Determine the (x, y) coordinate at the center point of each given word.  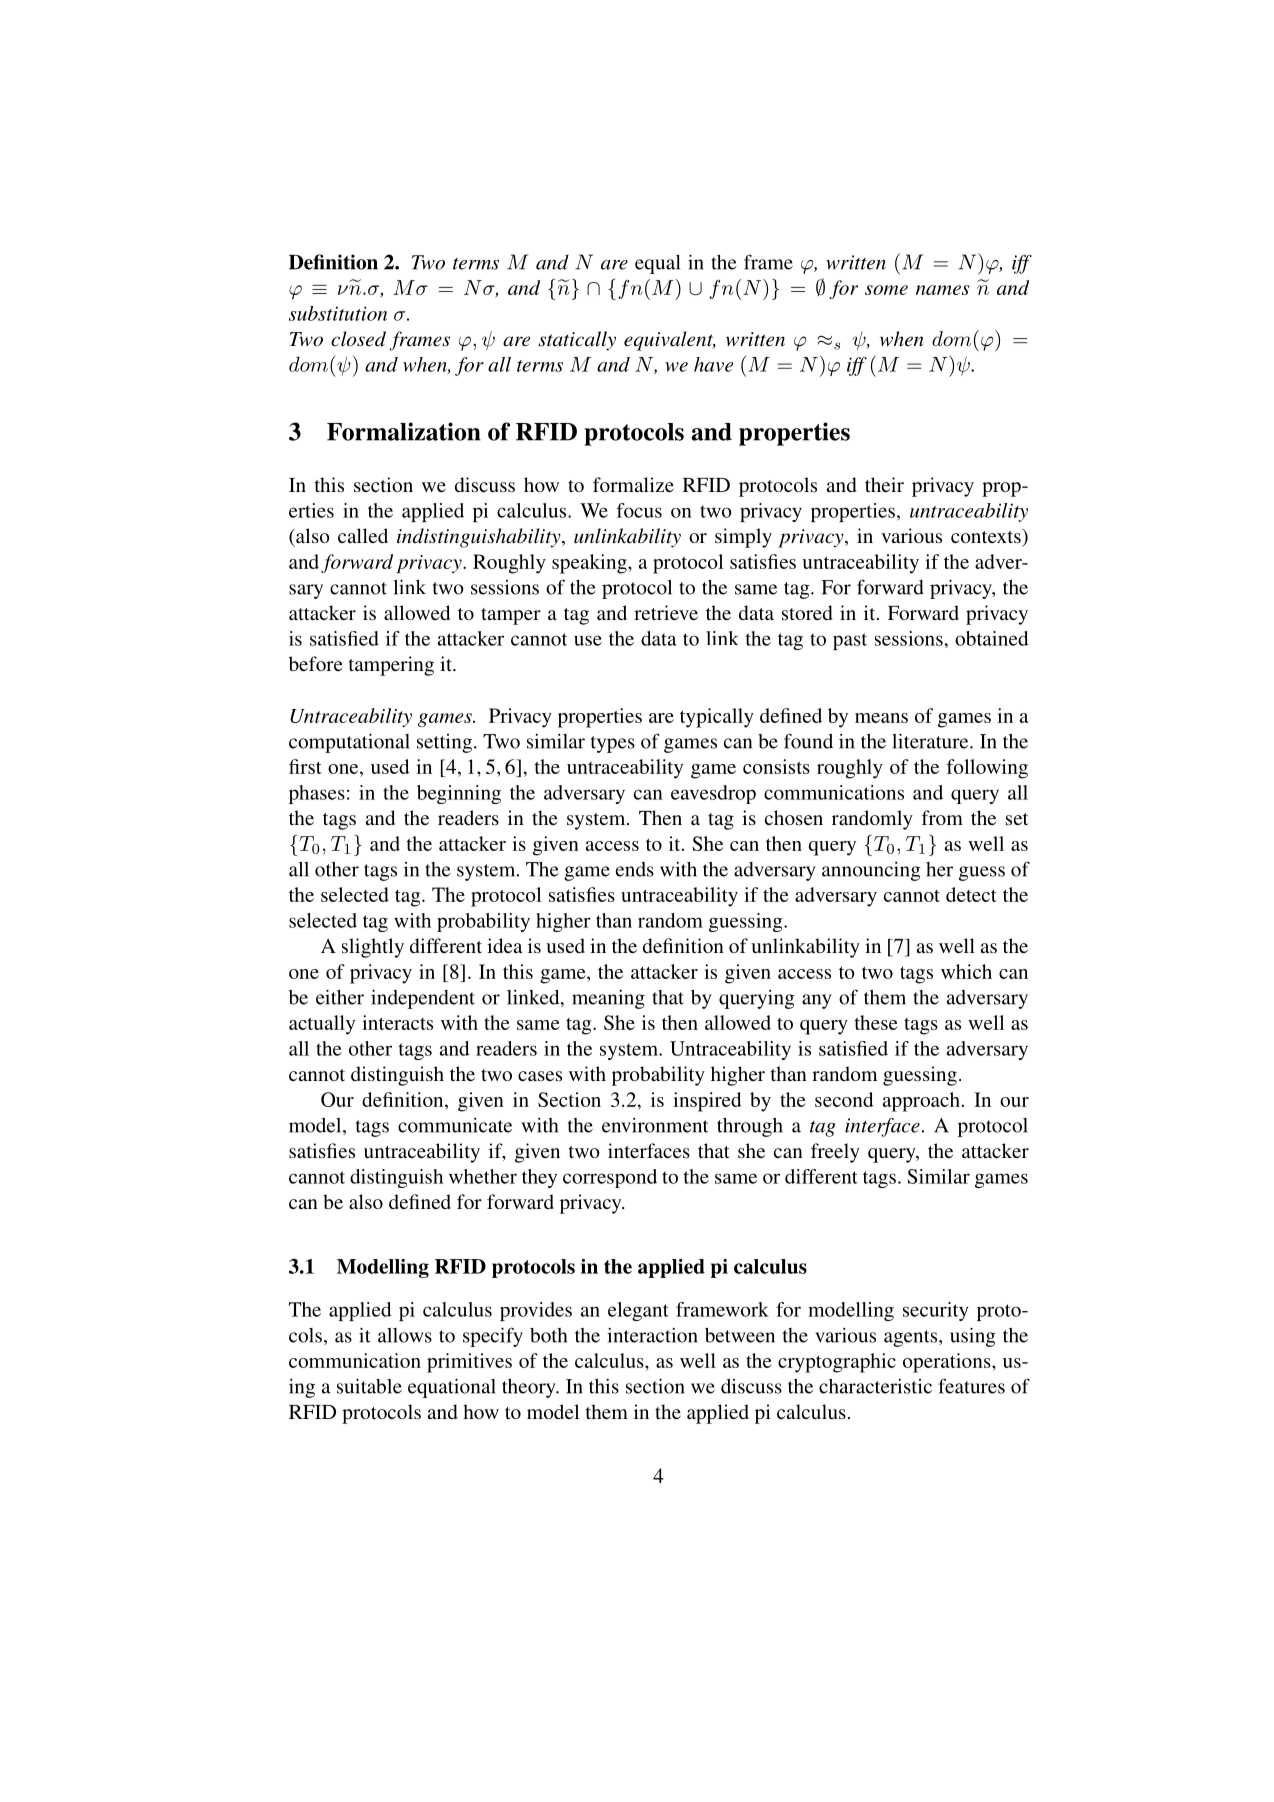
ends (635, 869)
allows (405, 1335)
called (363, 535)
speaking (590, 564)
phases (317, 794)
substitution (338, 313)
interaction (652, 1335)
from (942, 817)
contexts (987, 536)
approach (921, 1102)
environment (655, 1125)
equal (657, 264)
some (886, 290)
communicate (455, 1125)
